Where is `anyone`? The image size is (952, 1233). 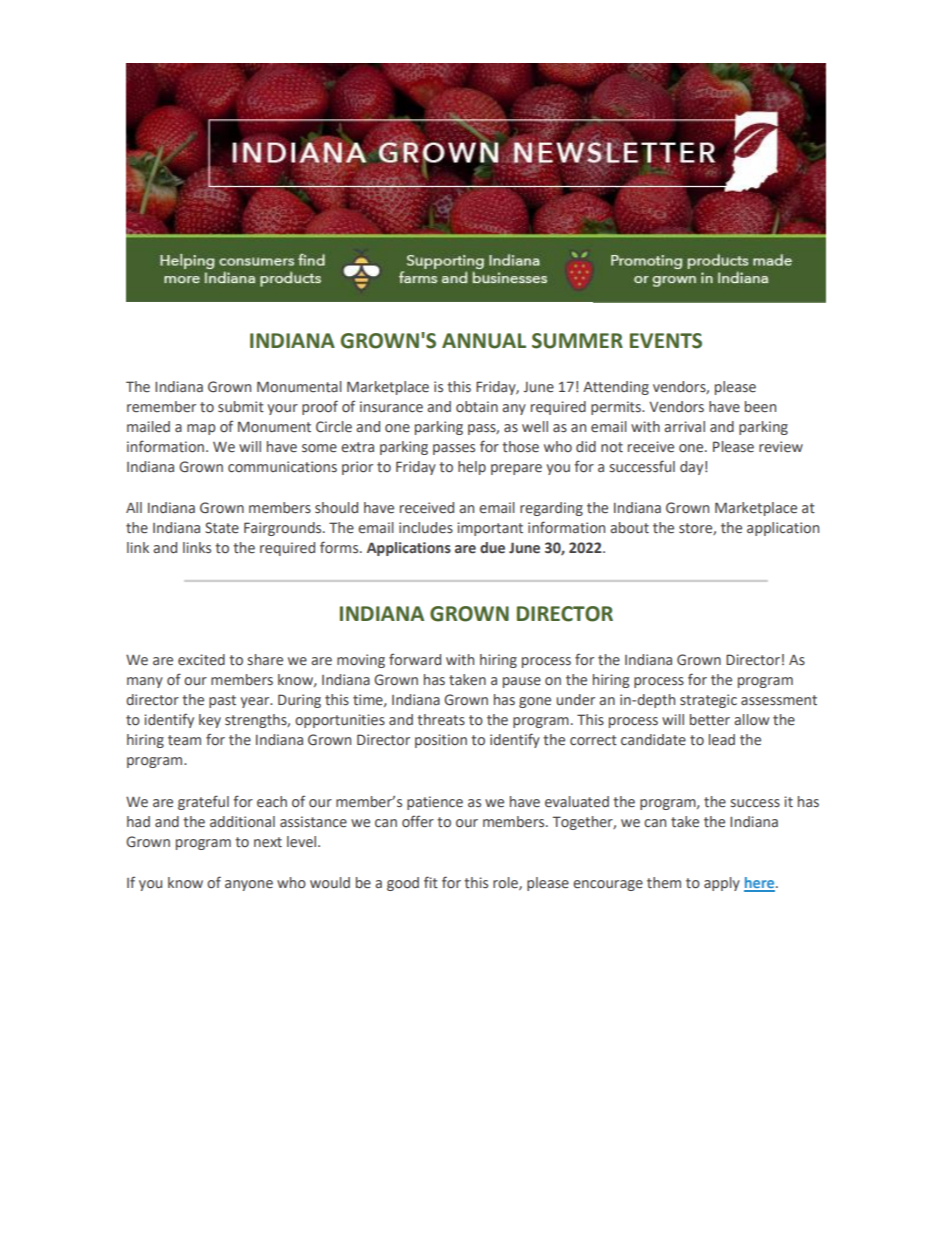 anyone is located at coordinates (249, 885).
